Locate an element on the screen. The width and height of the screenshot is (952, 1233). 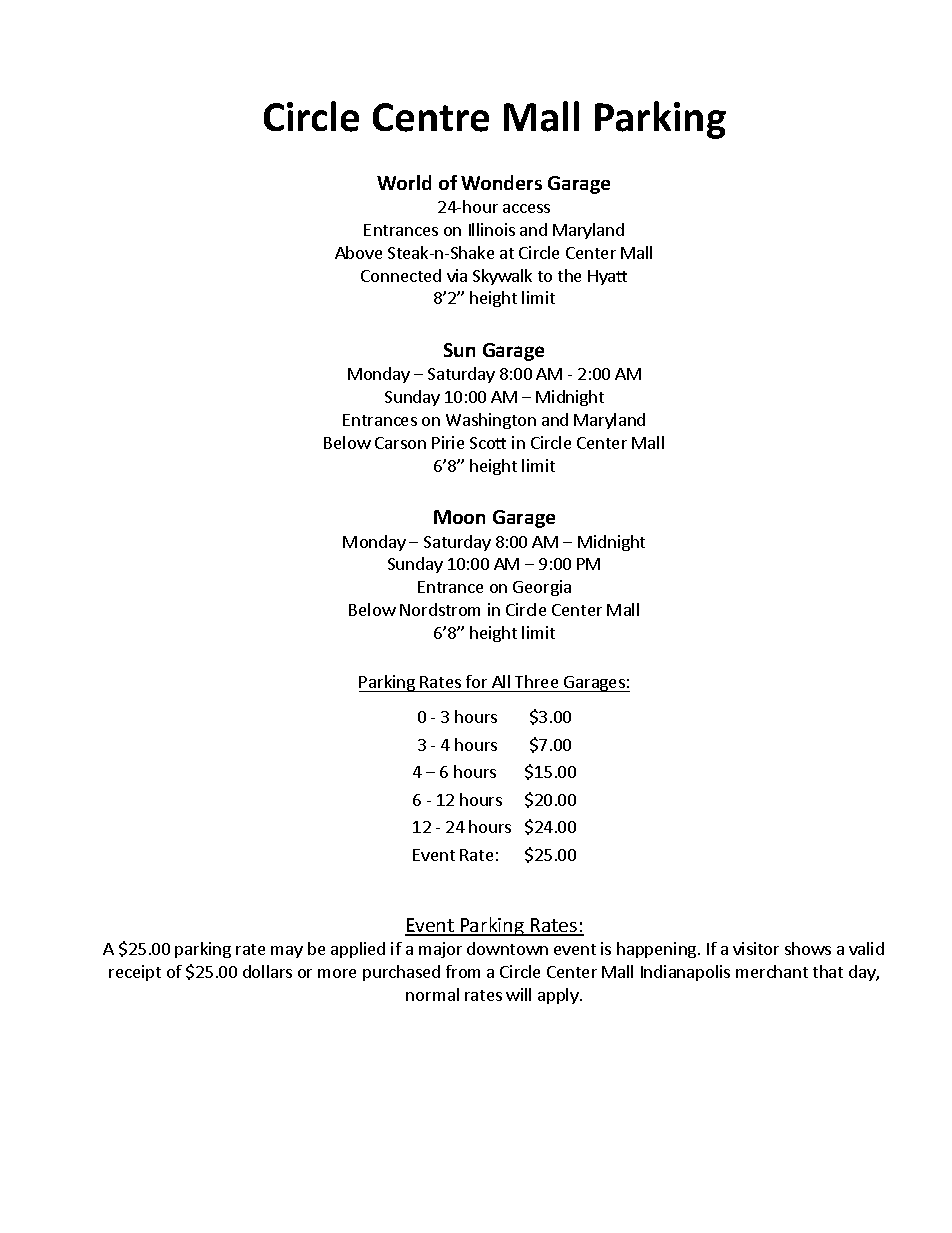
Hyatt is located at coordinates (607, 277).
